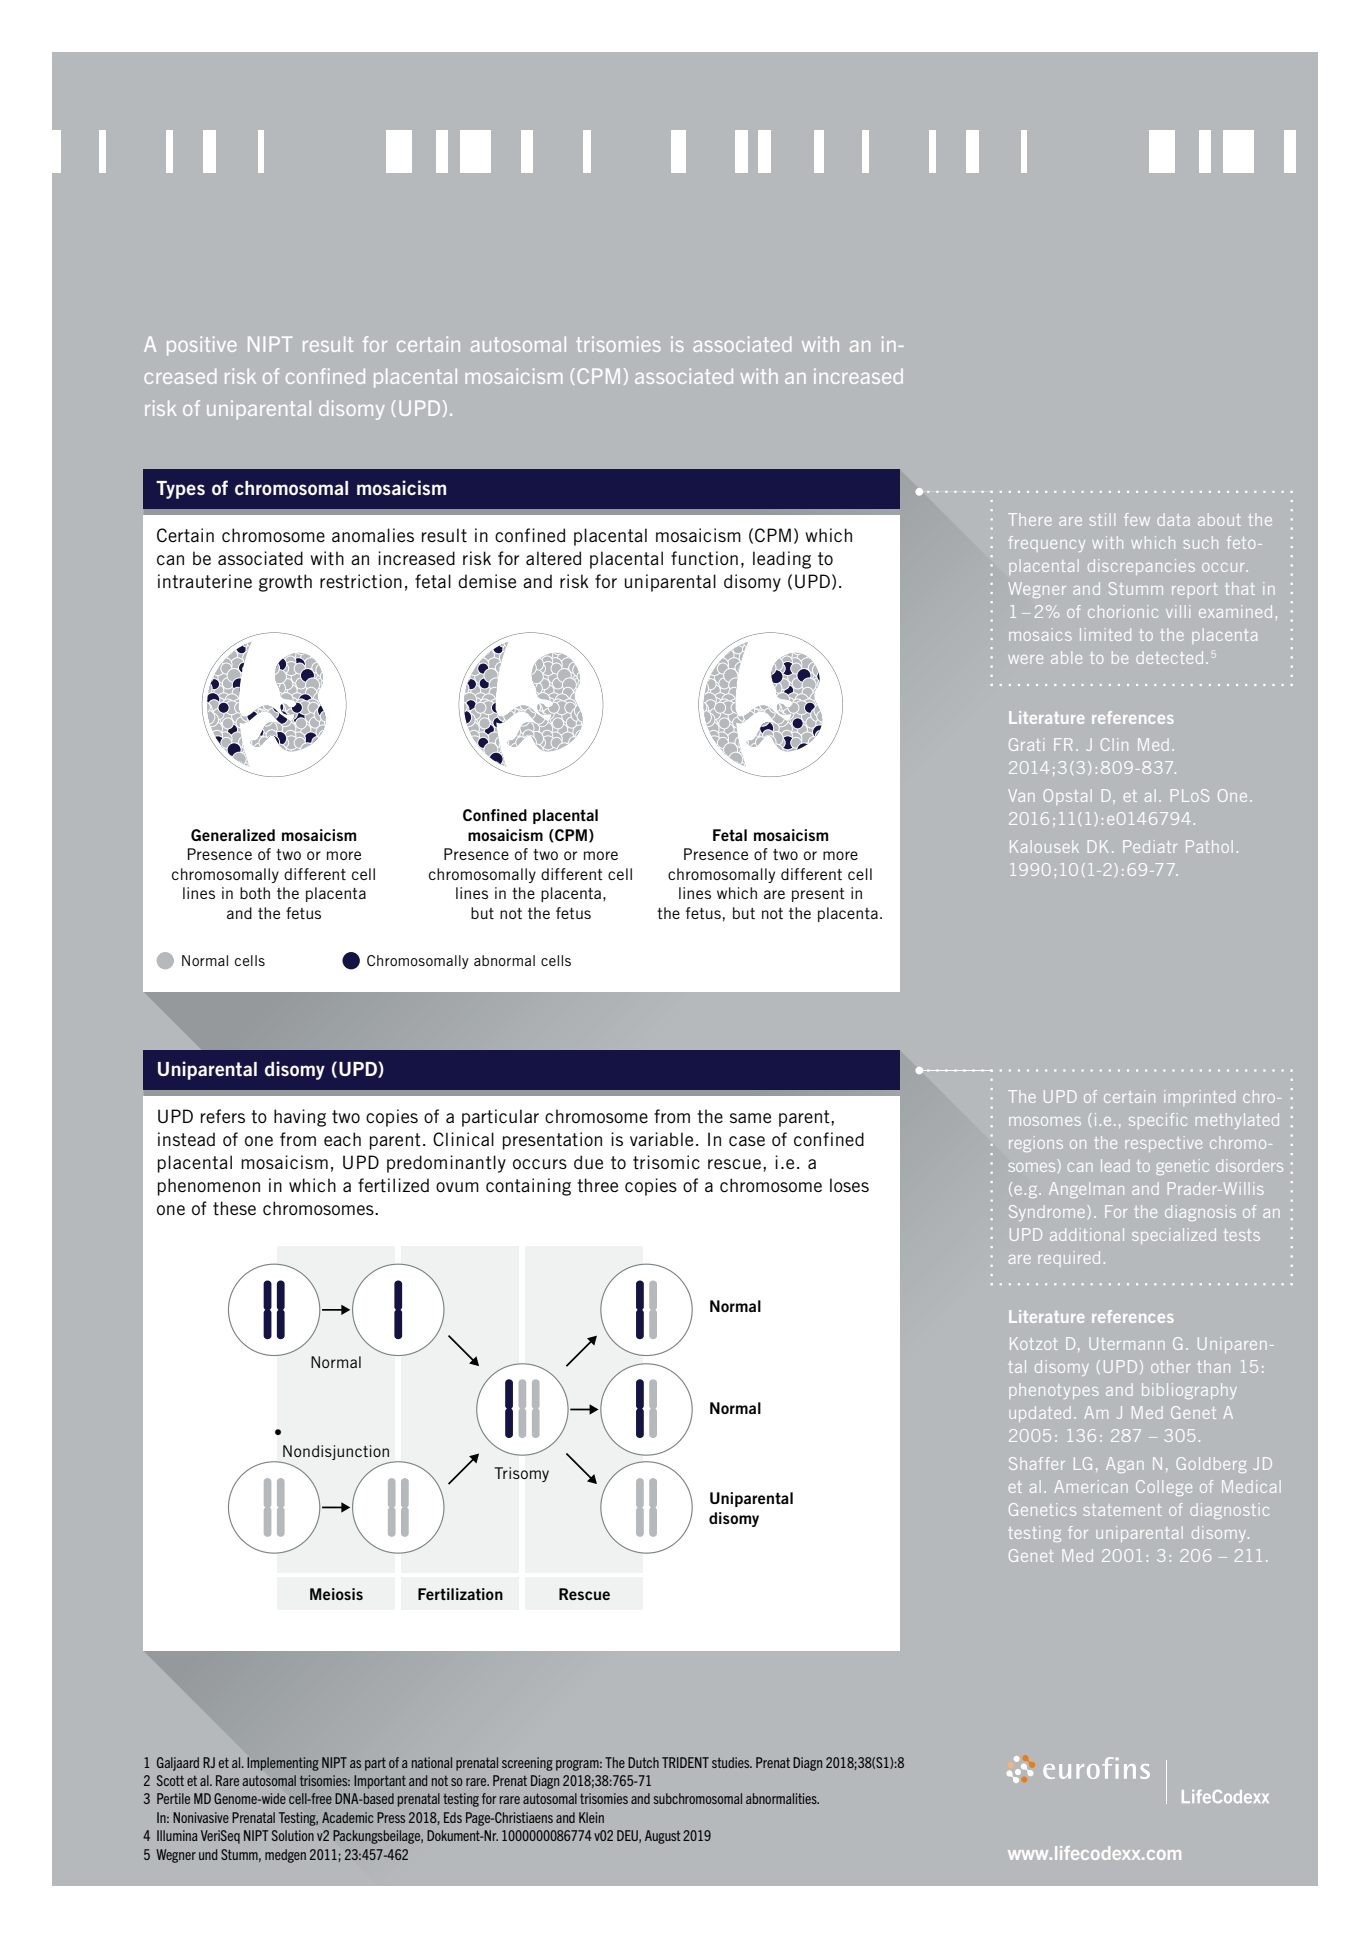 The width and height of the screenshot is (1370, 1938). Describe the element at coordinates (300, 1118) in the screenshot. I see `having` at that location.
